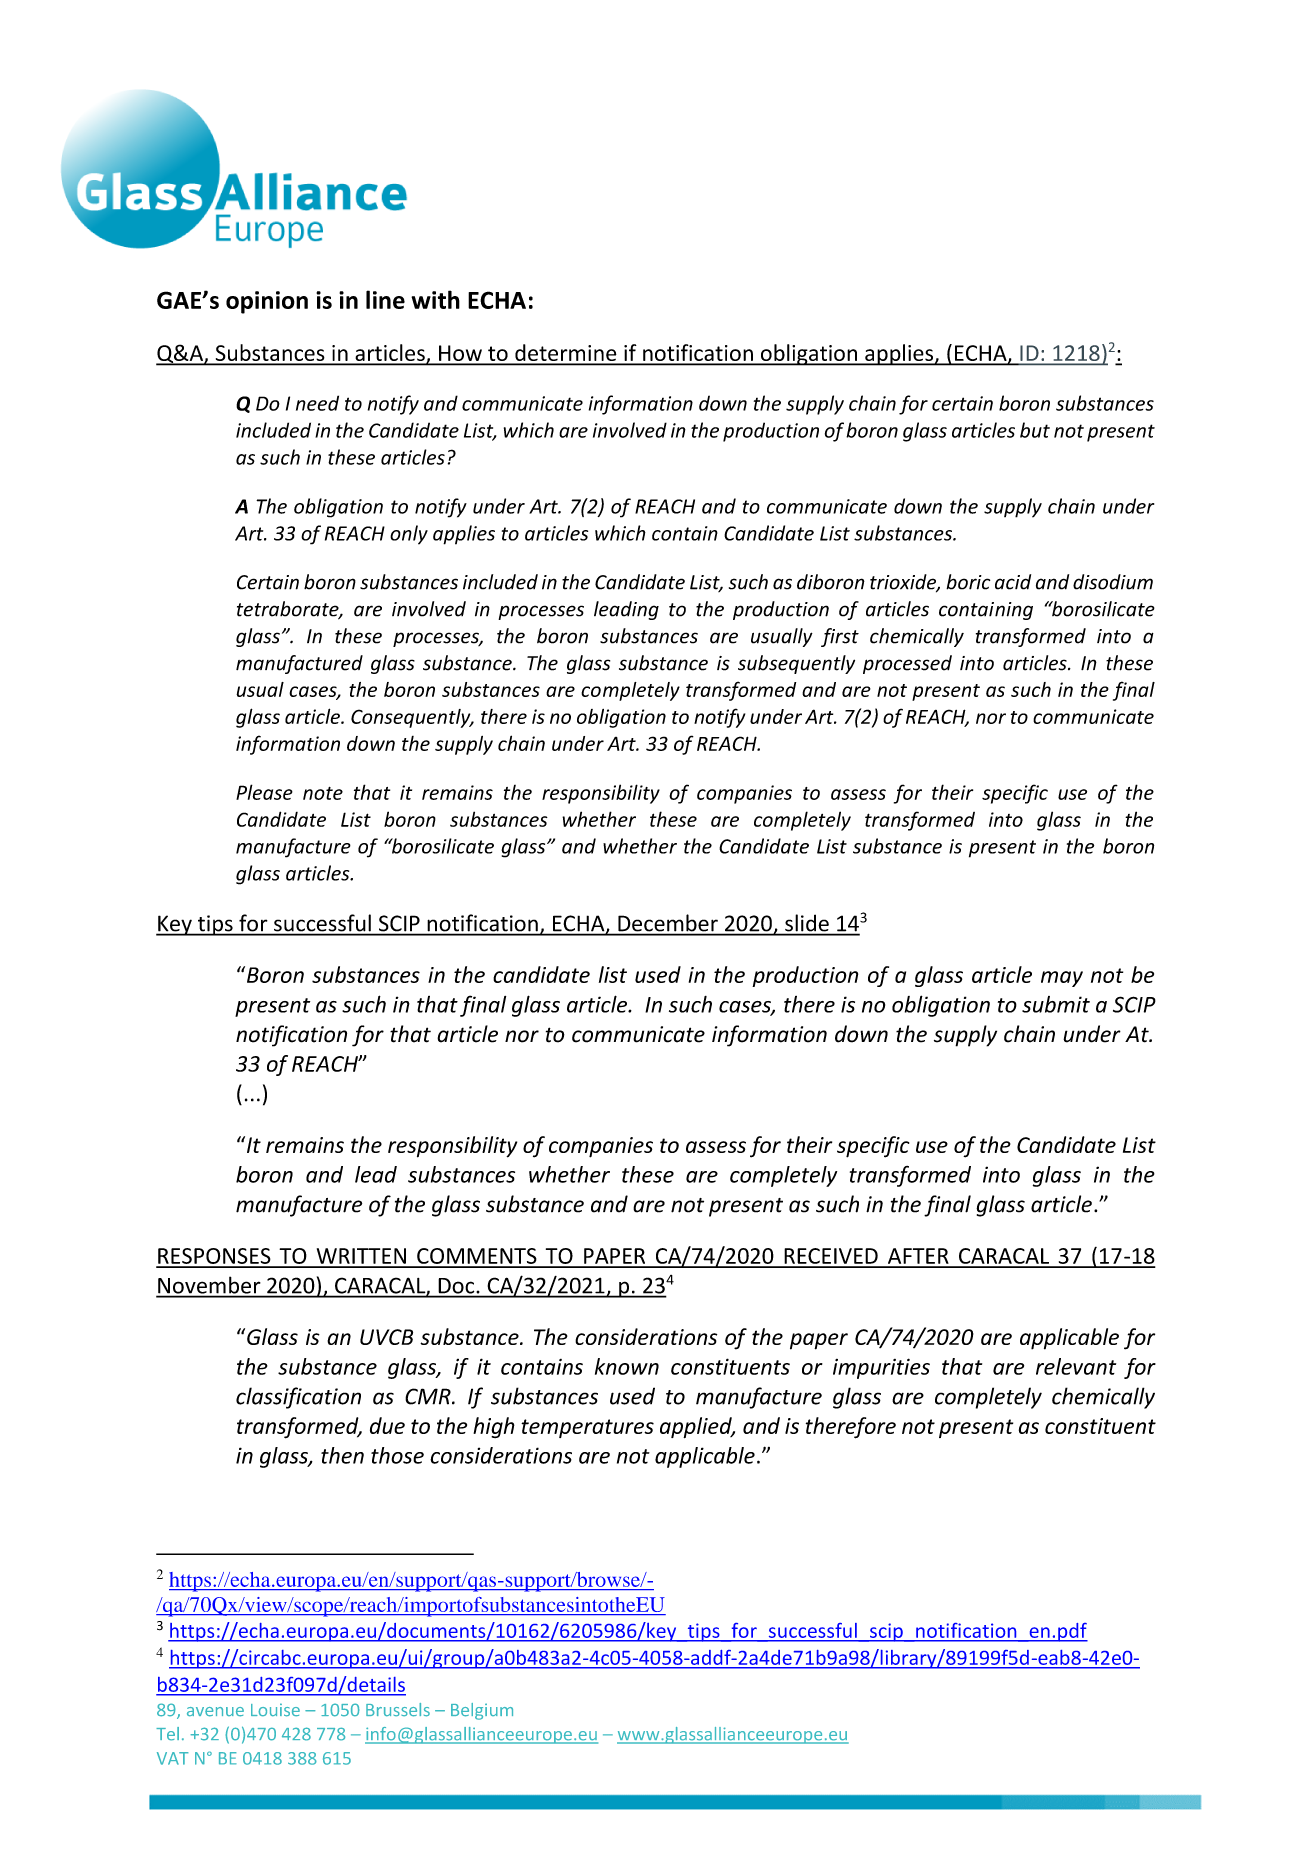 The height and width of the screenshot is (1856, 1311). I want to click on opinion, so click(267, 302).
